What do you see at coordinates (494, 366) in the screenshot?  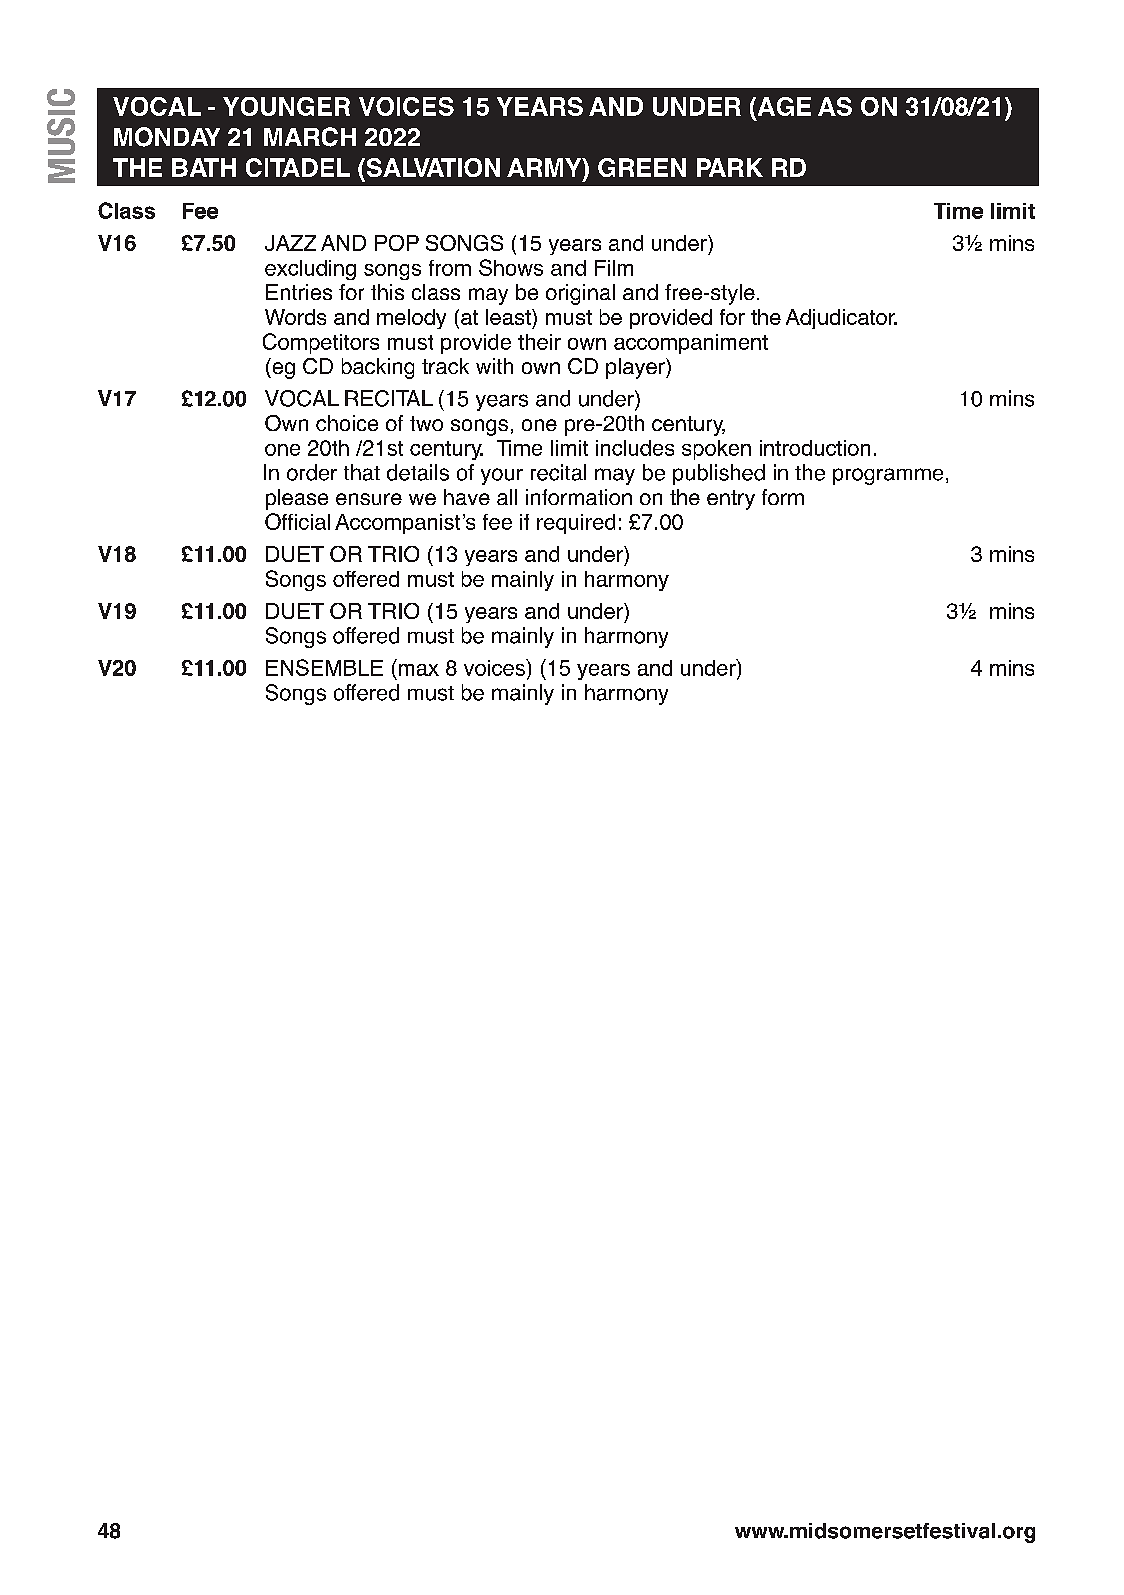 I see `with` at bounding box center [494, 366].
